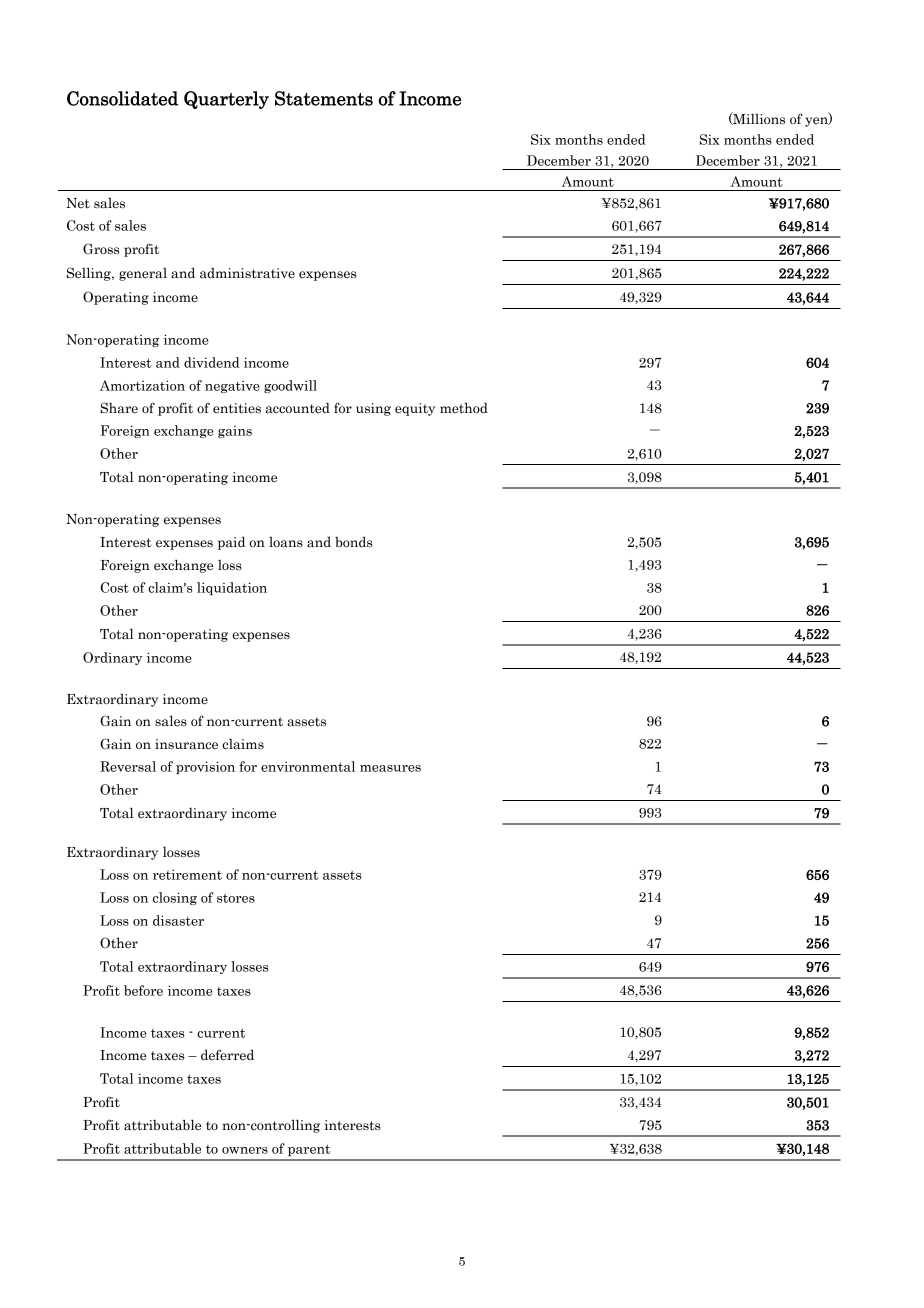 The width and height of the screenshot is (924, 1308). What do you see at coordinates (390, 768) in the screenshot?
I see `measures` at bounding box center [390, 768].
